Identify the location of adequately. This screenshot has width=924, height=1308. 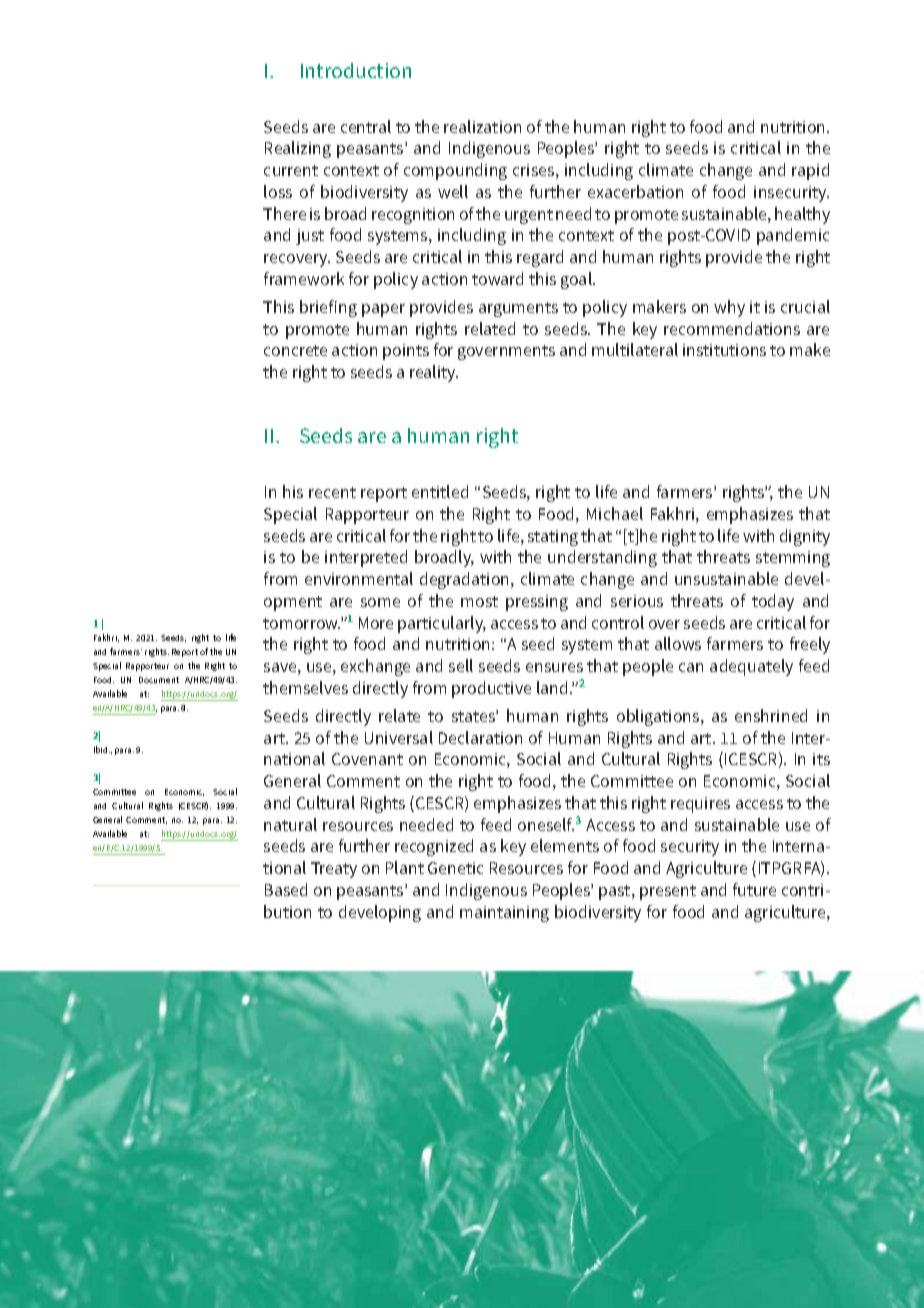
(751, 667).
